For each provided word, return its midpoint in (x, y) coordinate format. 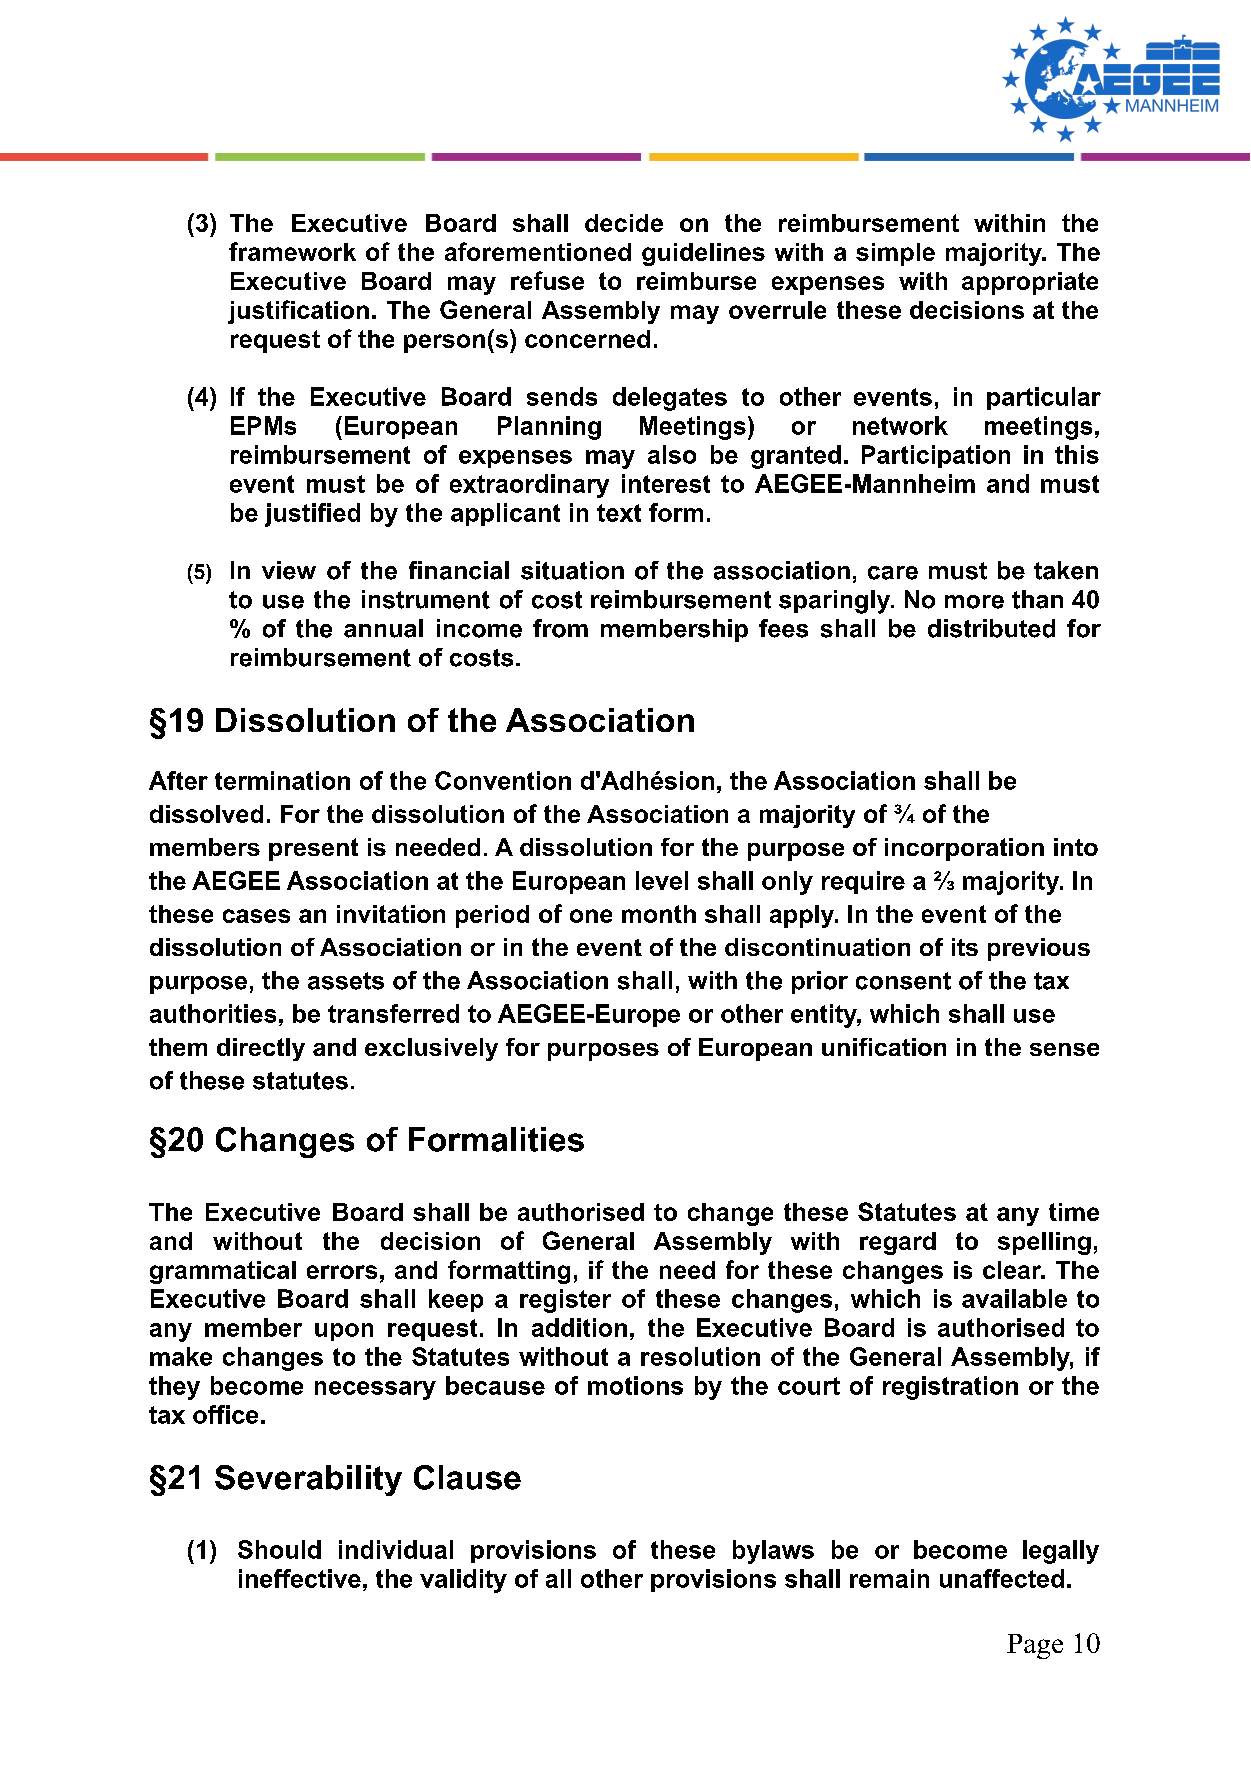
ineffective (300, 1578)
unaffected (1002, 1578)
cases (256, 916)
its (965, 947)
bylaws (773, 1552)
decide (624, 223)
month (659, 914)
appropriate (1030, 283)
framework (292, 251)
